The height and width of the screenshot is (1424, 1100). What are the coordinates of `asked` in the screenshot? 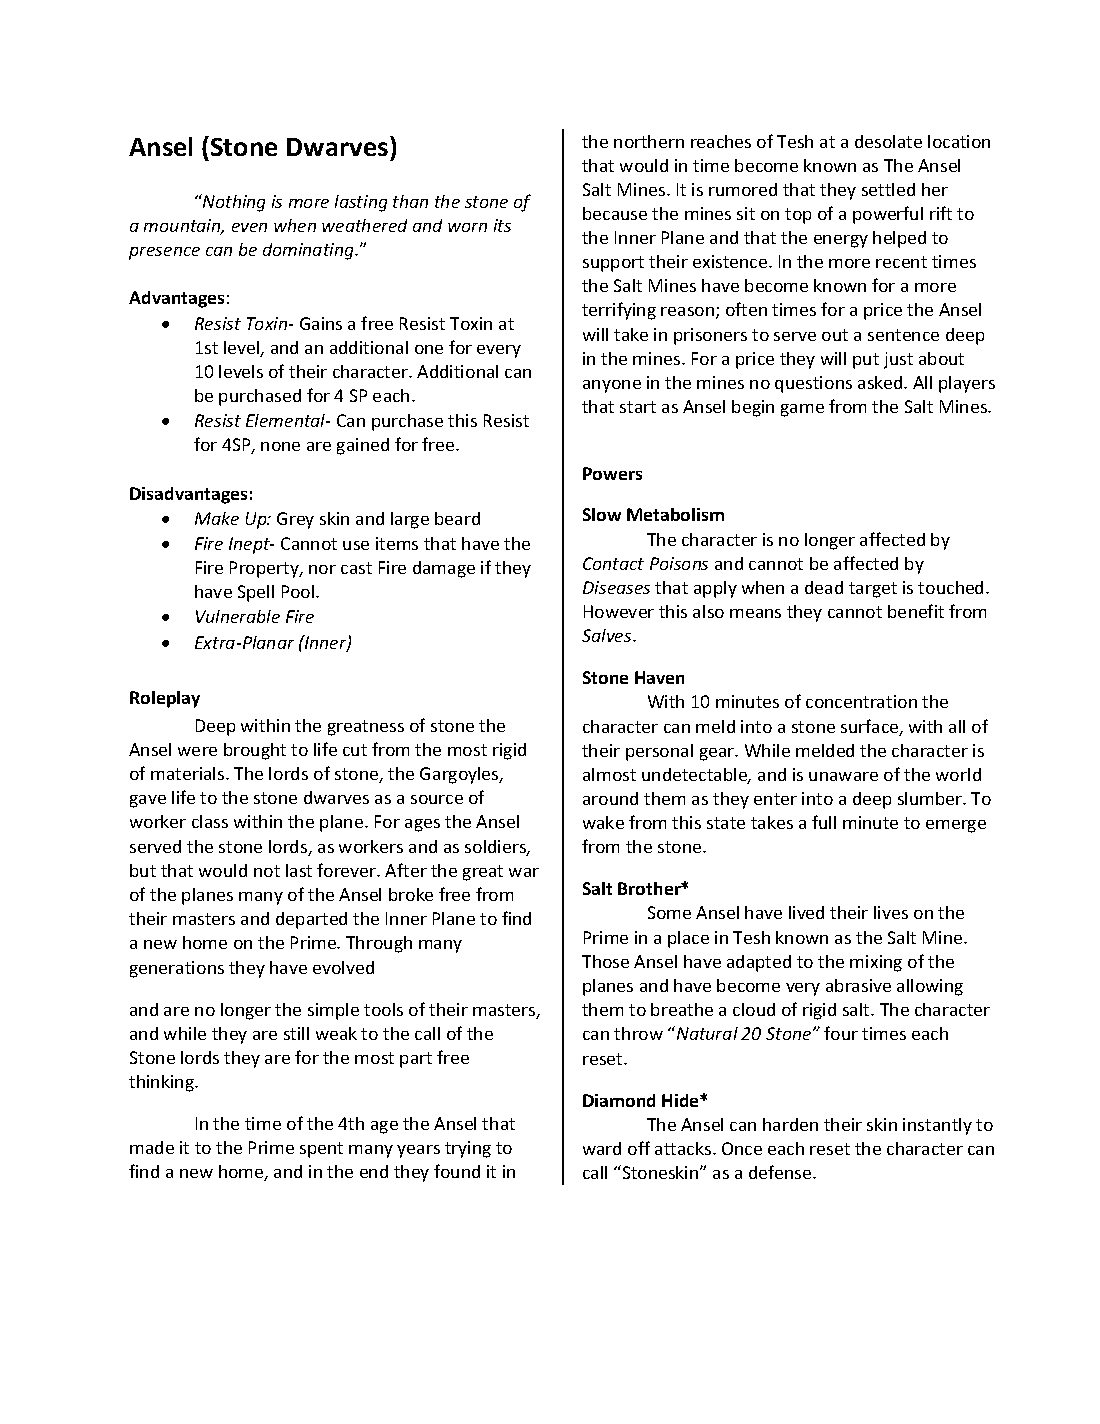 It's located at (881, 382).
